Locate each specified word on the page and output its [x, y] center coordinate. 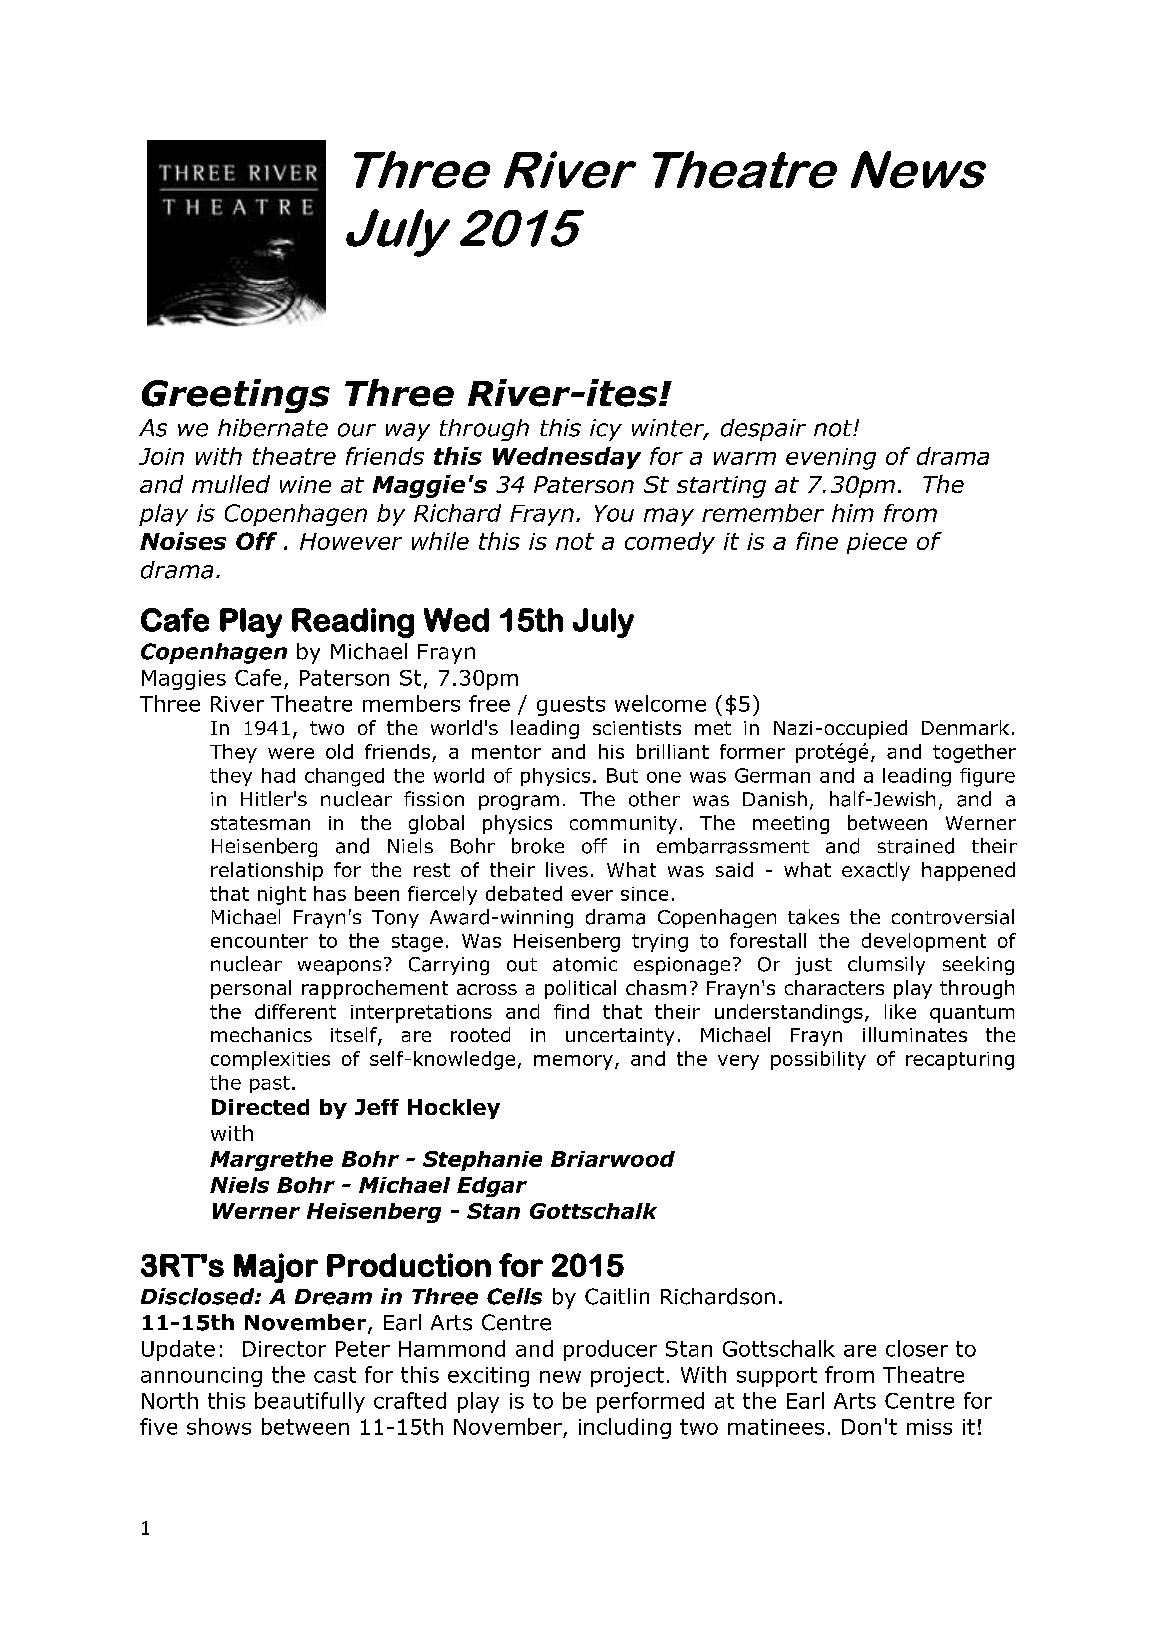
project [627, 1377]
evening [831, 459]
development [924, 942]
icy [606, 430]
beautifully [310, 1402]
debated [524, 893]
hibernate [273, 428]
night [282, 895]
